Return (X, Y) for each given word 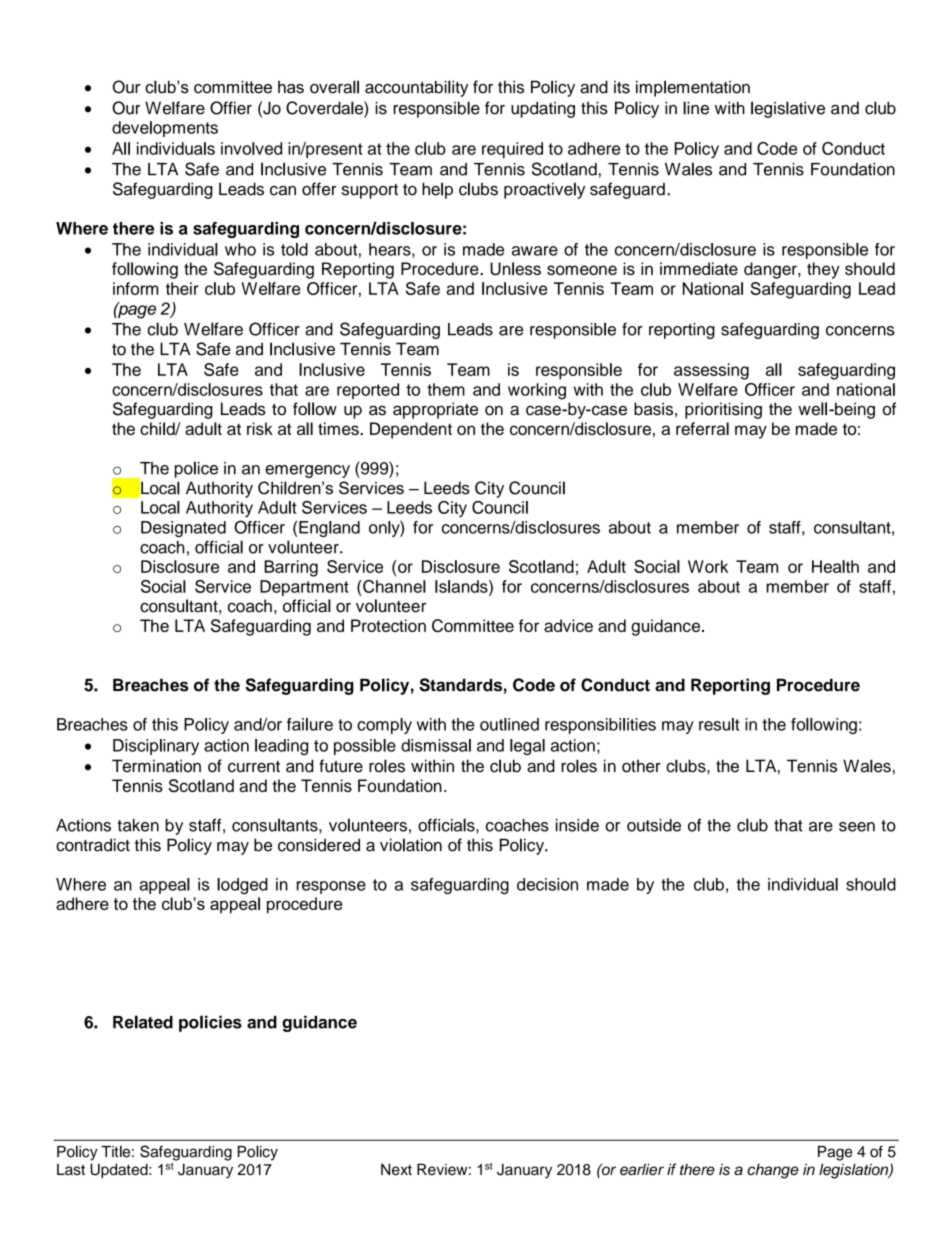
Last (71, 1169)
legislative (788, 109)
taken (138, 825)
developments (165, 129)
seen (857, 827)
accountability (416, 88)
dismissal (436, 745)
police (196, 469)
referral (702, 428)
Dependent (411, 430)
